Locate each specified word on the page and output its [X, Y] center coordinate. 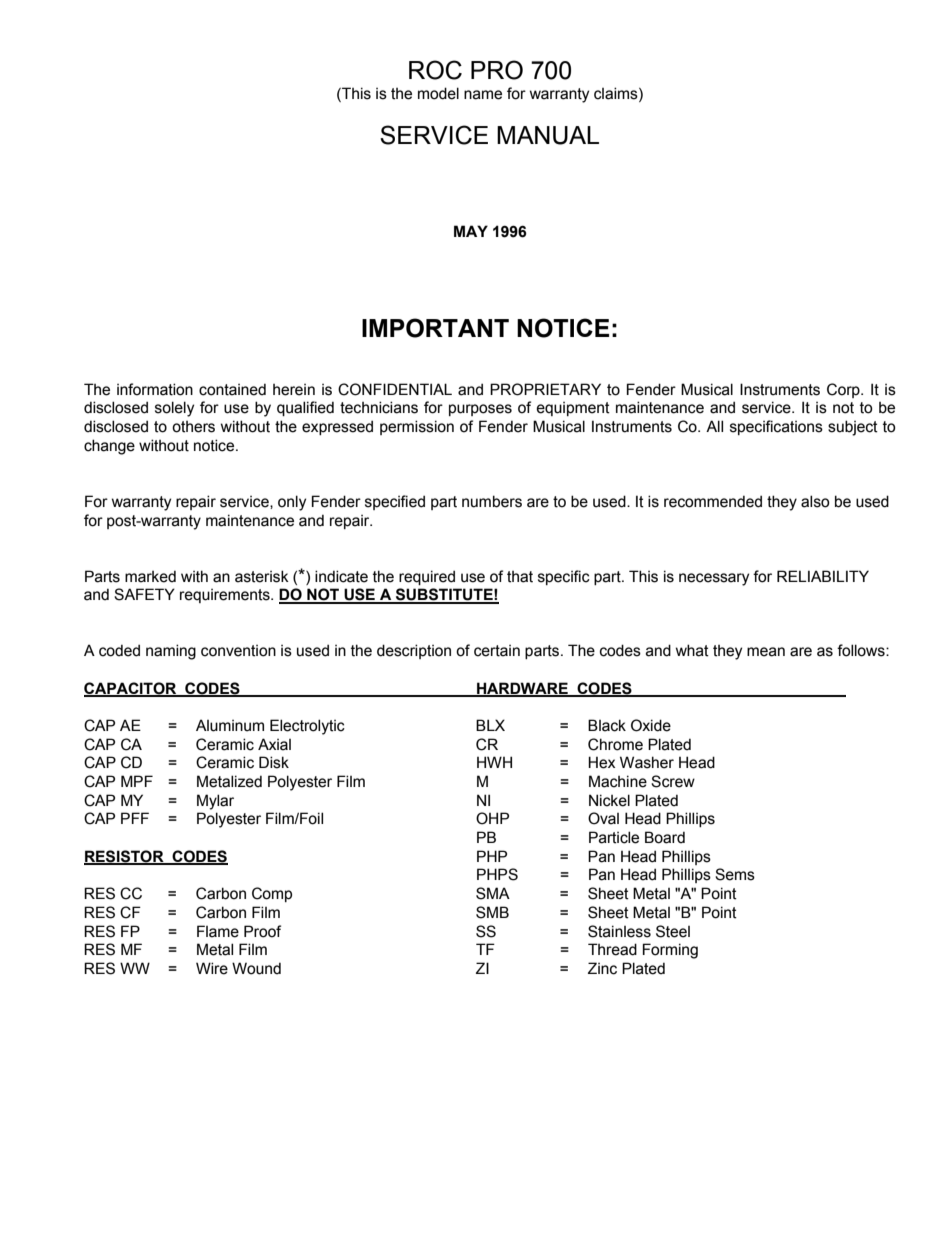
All [714, 426]
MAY [471, 231]
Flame [218, 931]
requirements [226, 596]
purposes [480, 410]
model [438, 93]
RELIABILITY [823, 576]
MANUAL [548, 135]
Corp [844, 390]
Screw [673, 781]
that [520, 577]
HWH [494, 762]
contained [232, 389]
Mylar [215, 802]
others [193, 427]
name [483, 95]
